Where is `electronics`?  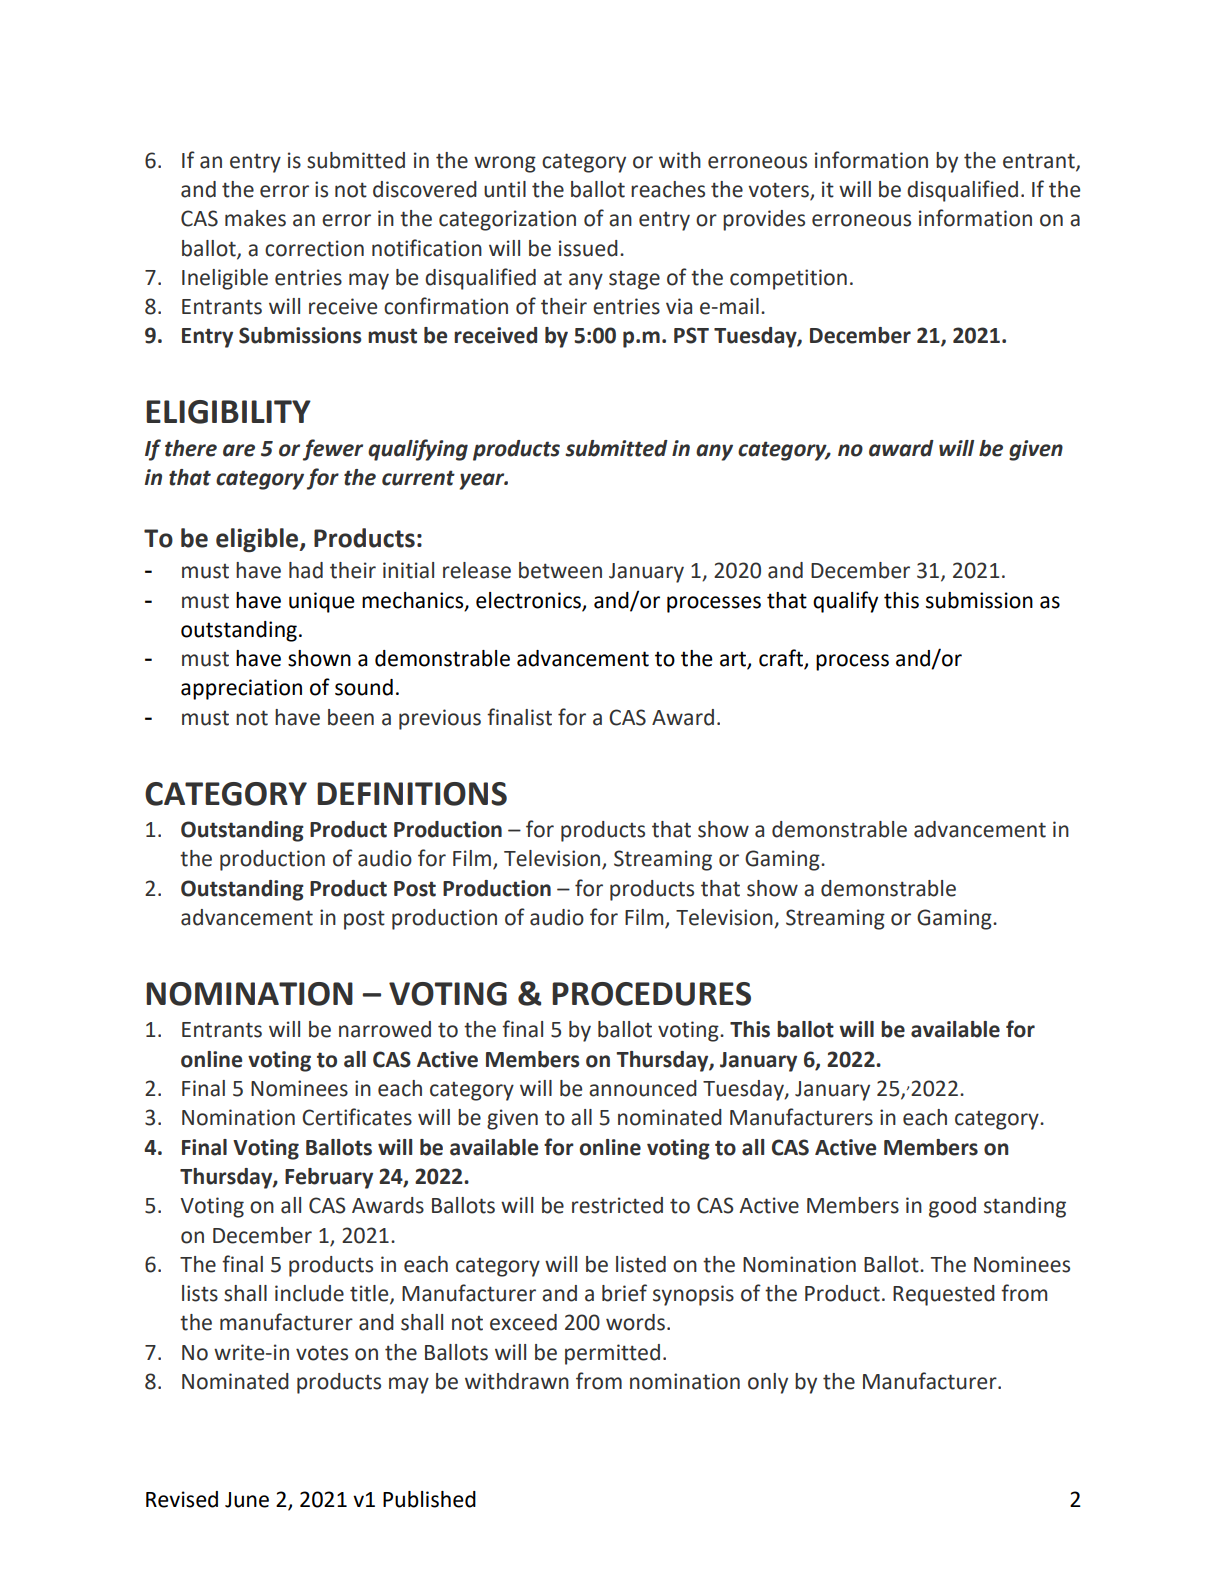 electronics is located at coordinates (528, 600).
